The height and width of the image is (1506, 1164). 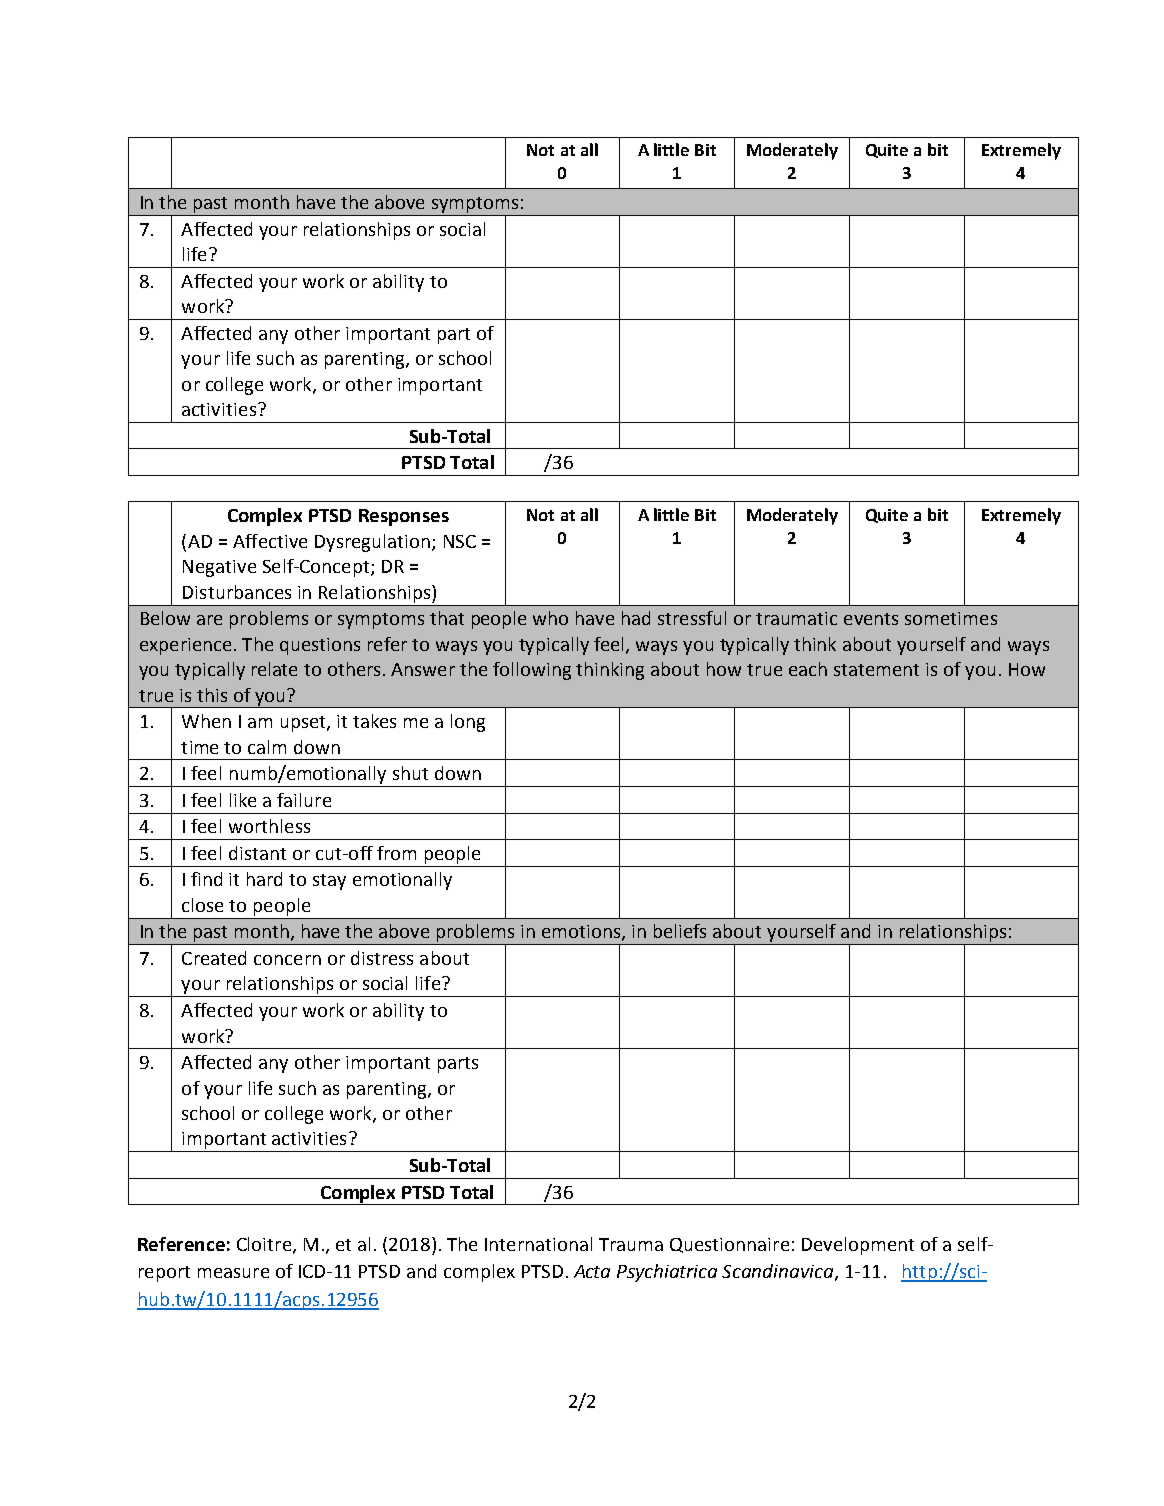 What do you see at coordinates (396, 853) in the image?
I see `from` at bounding box center [396, 853].
